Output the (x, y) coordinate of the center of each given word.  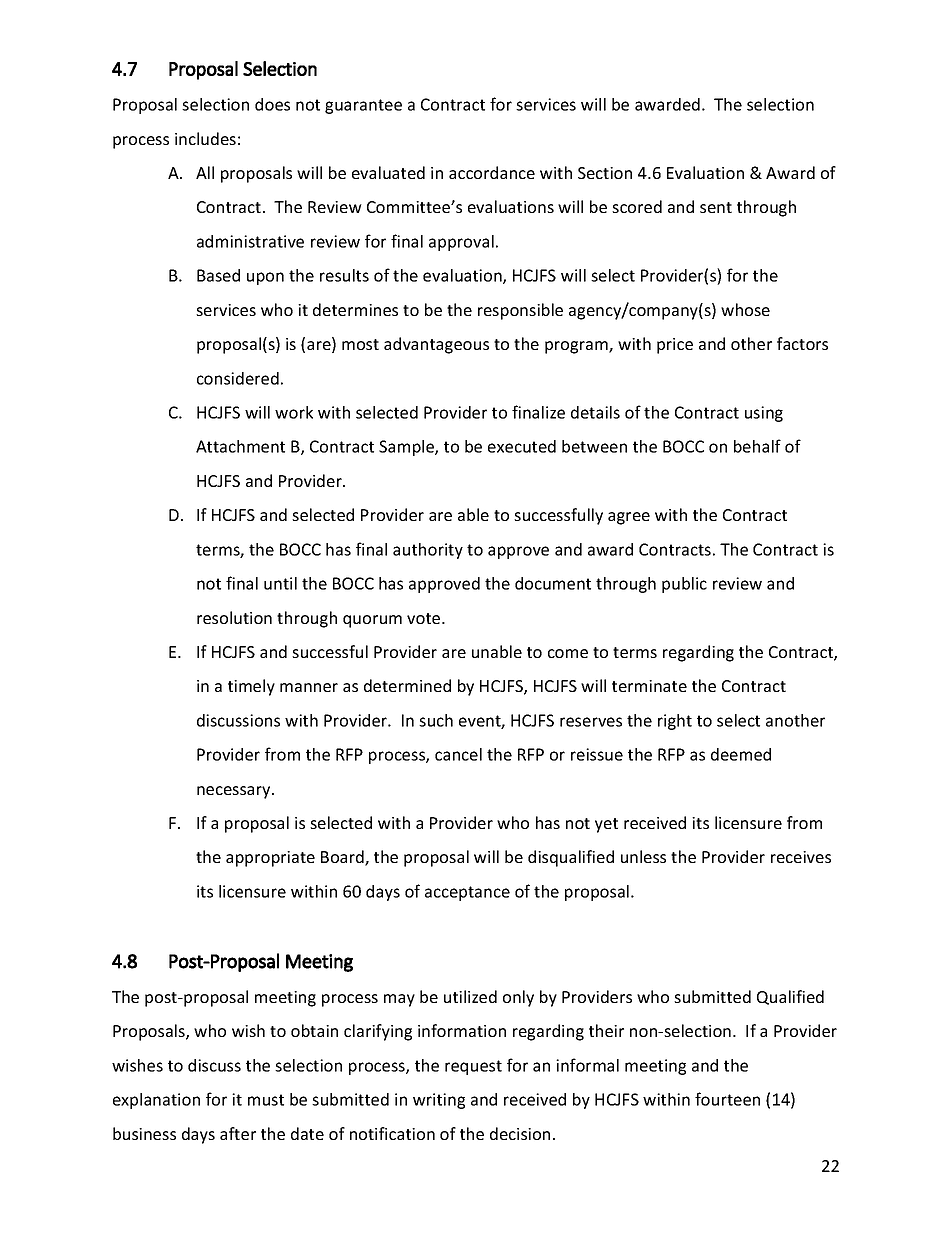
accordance (492, 172)
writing (439, 1101)
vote (425, 618)
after (238, 1133)
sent (716, 207)
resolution (234, 617)
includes (205, 138)
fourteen (727, 1099)
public (684, 585)
